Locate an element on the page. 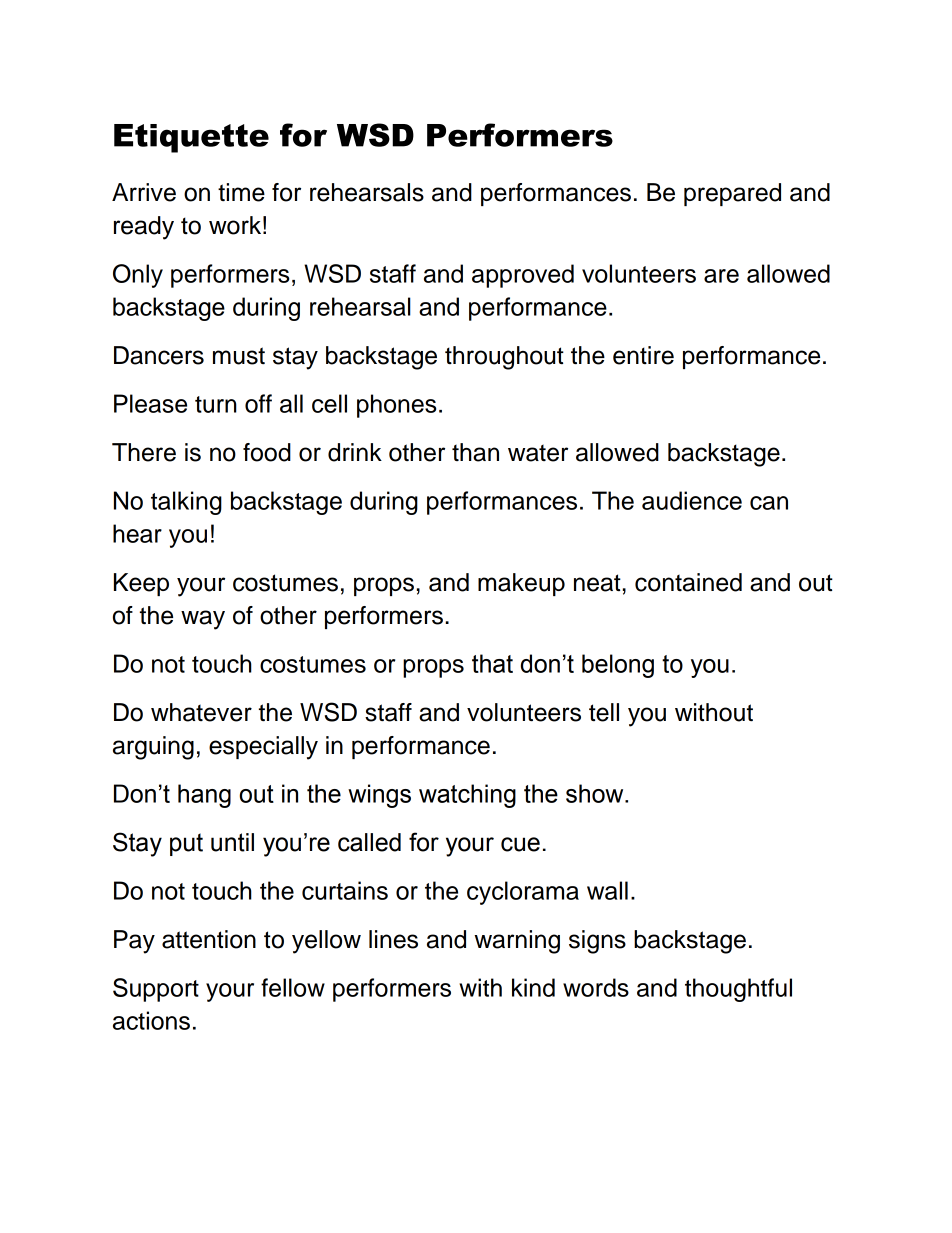  approved is located at coordinates (523, 276).
